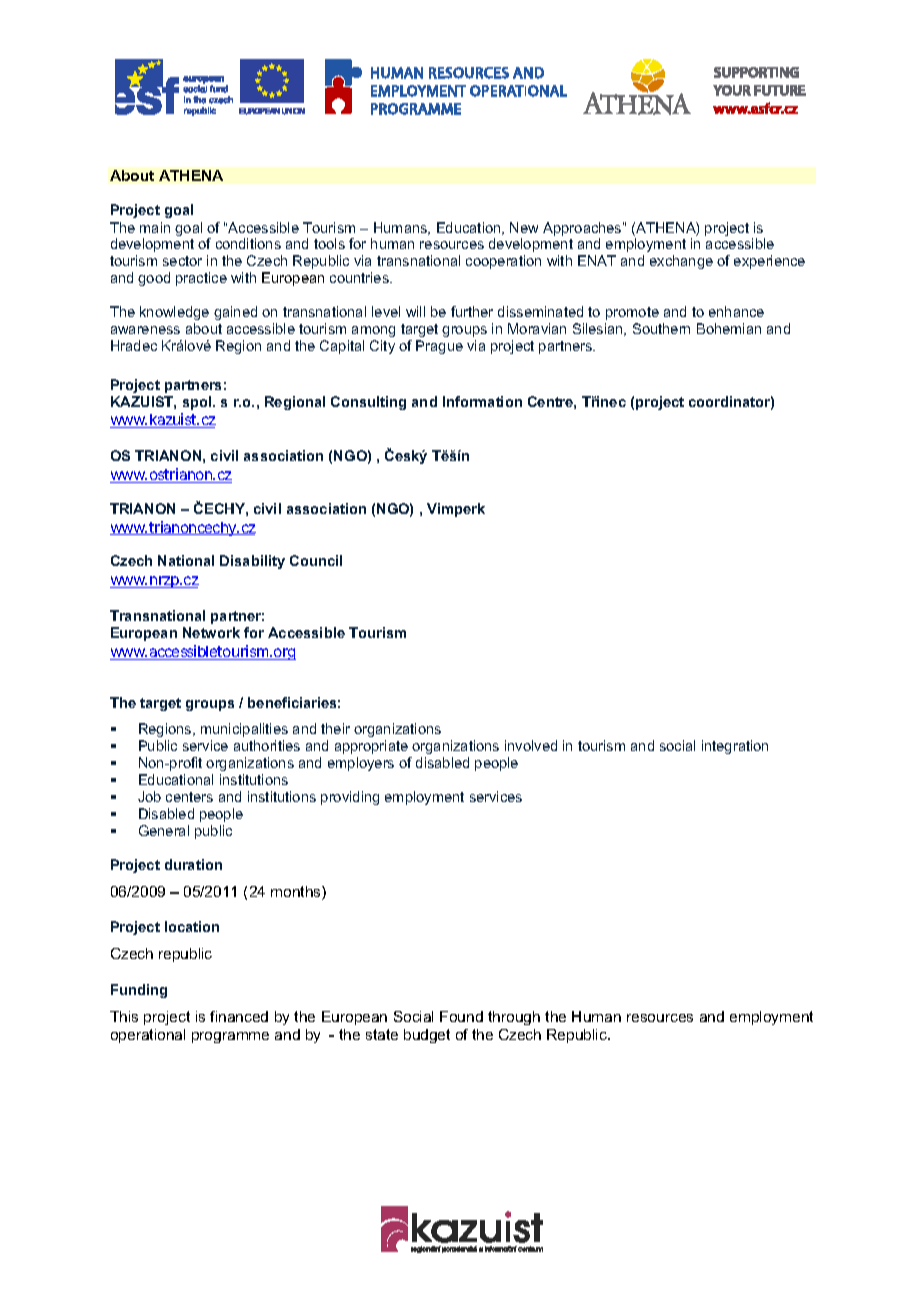 This document has height=1308, width=924. What do you see at coordinates (681, 262) in the document?
I see `exchange` at bounding box center [681, 262].
